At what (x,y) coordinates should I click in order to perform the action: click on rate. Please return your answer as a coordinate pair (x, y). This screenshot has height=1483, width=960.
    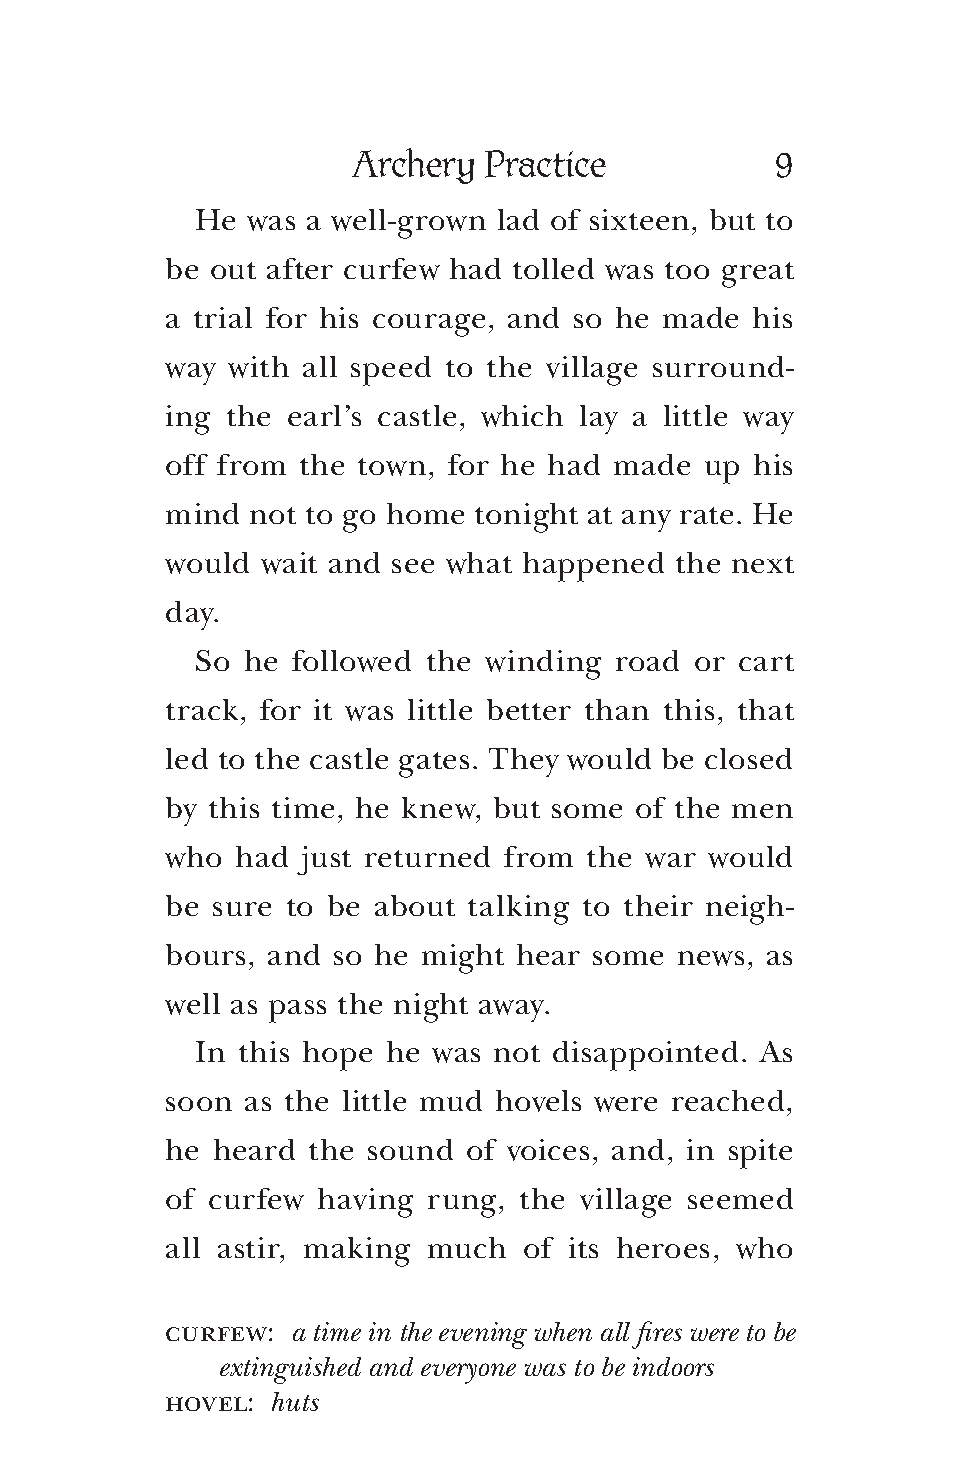
    Looking at the image, I should click on (706, 515).
